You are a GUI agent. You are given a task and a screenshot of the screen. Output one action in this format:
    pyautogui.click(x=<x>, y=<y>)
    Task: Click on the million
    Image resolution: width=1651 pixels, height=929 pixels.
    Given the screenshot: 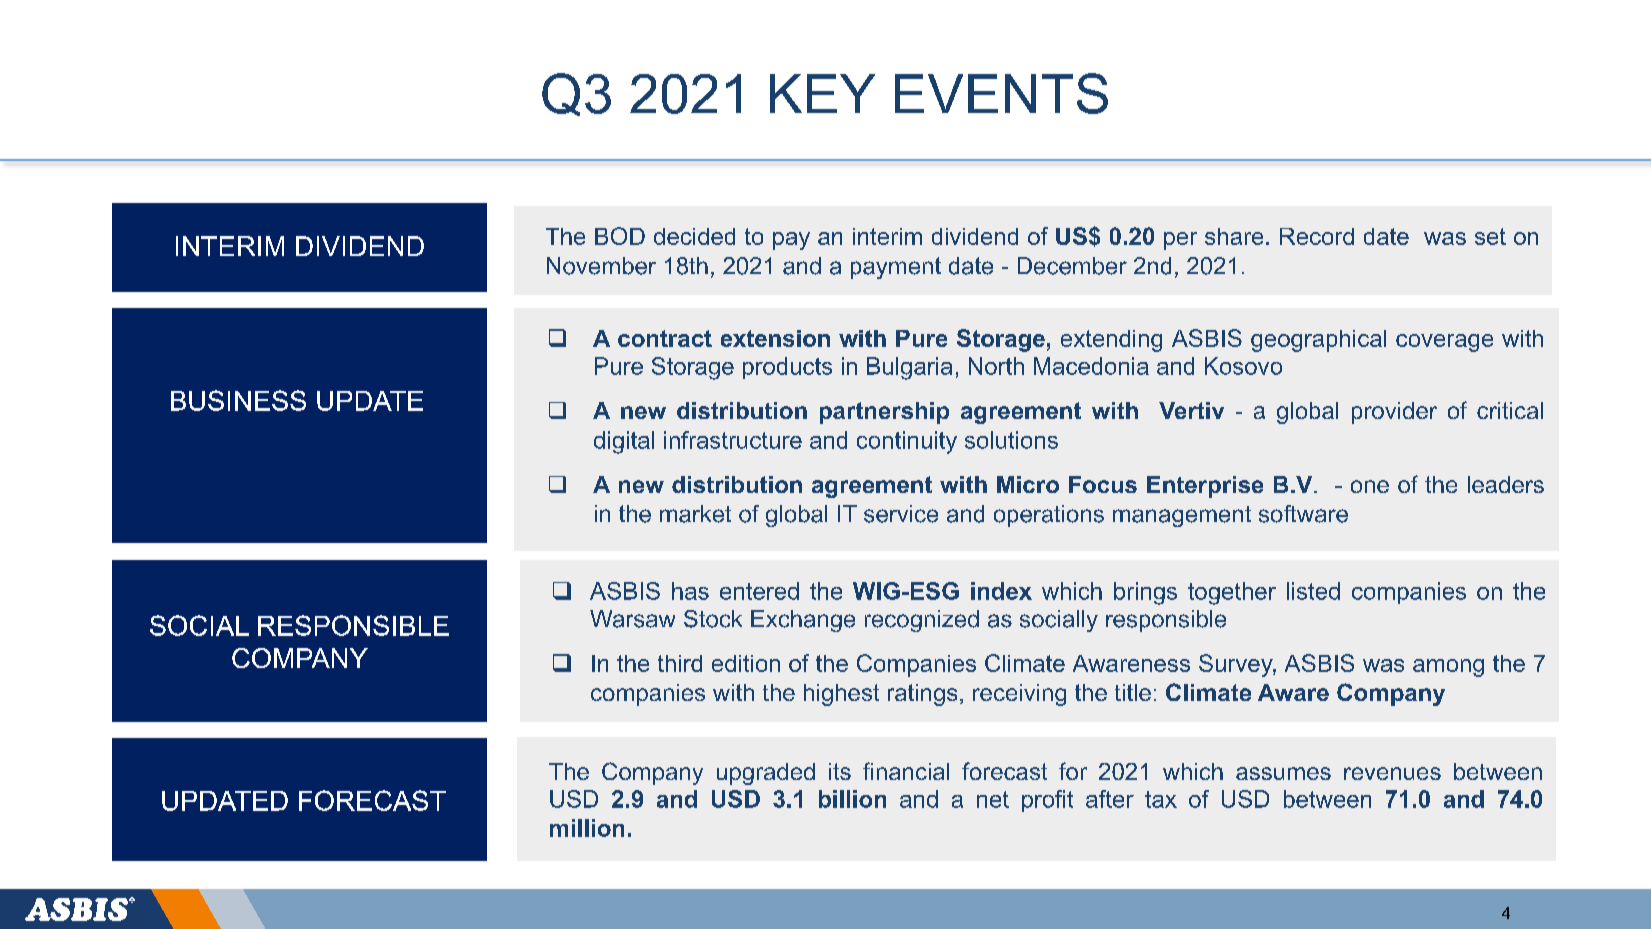 What is the action you would take?
    pyautogui.click(x=587, y=828)
